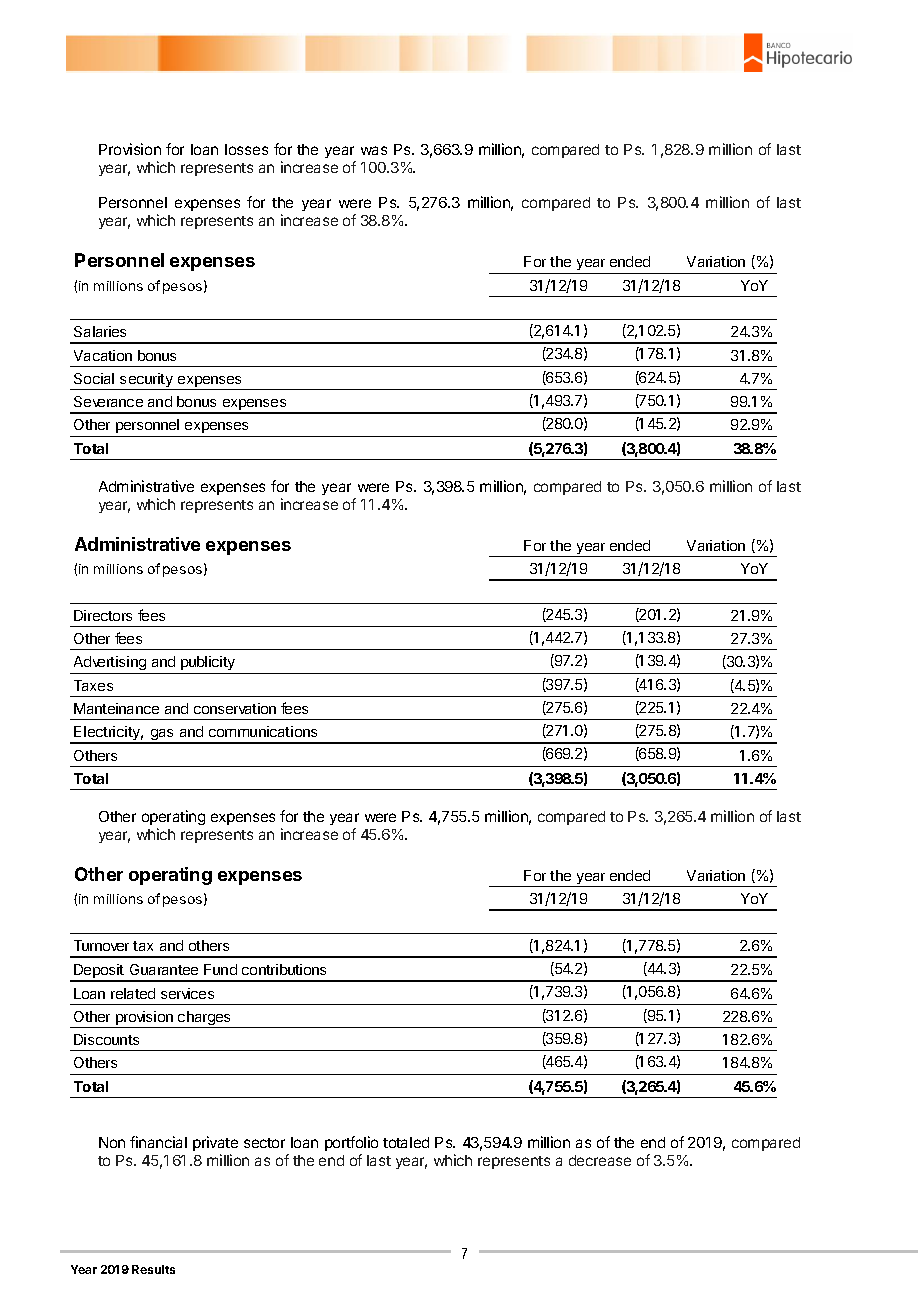  Describe the element at coordinates (284, 969) in the screenshot. I see `contributions` at that location.
